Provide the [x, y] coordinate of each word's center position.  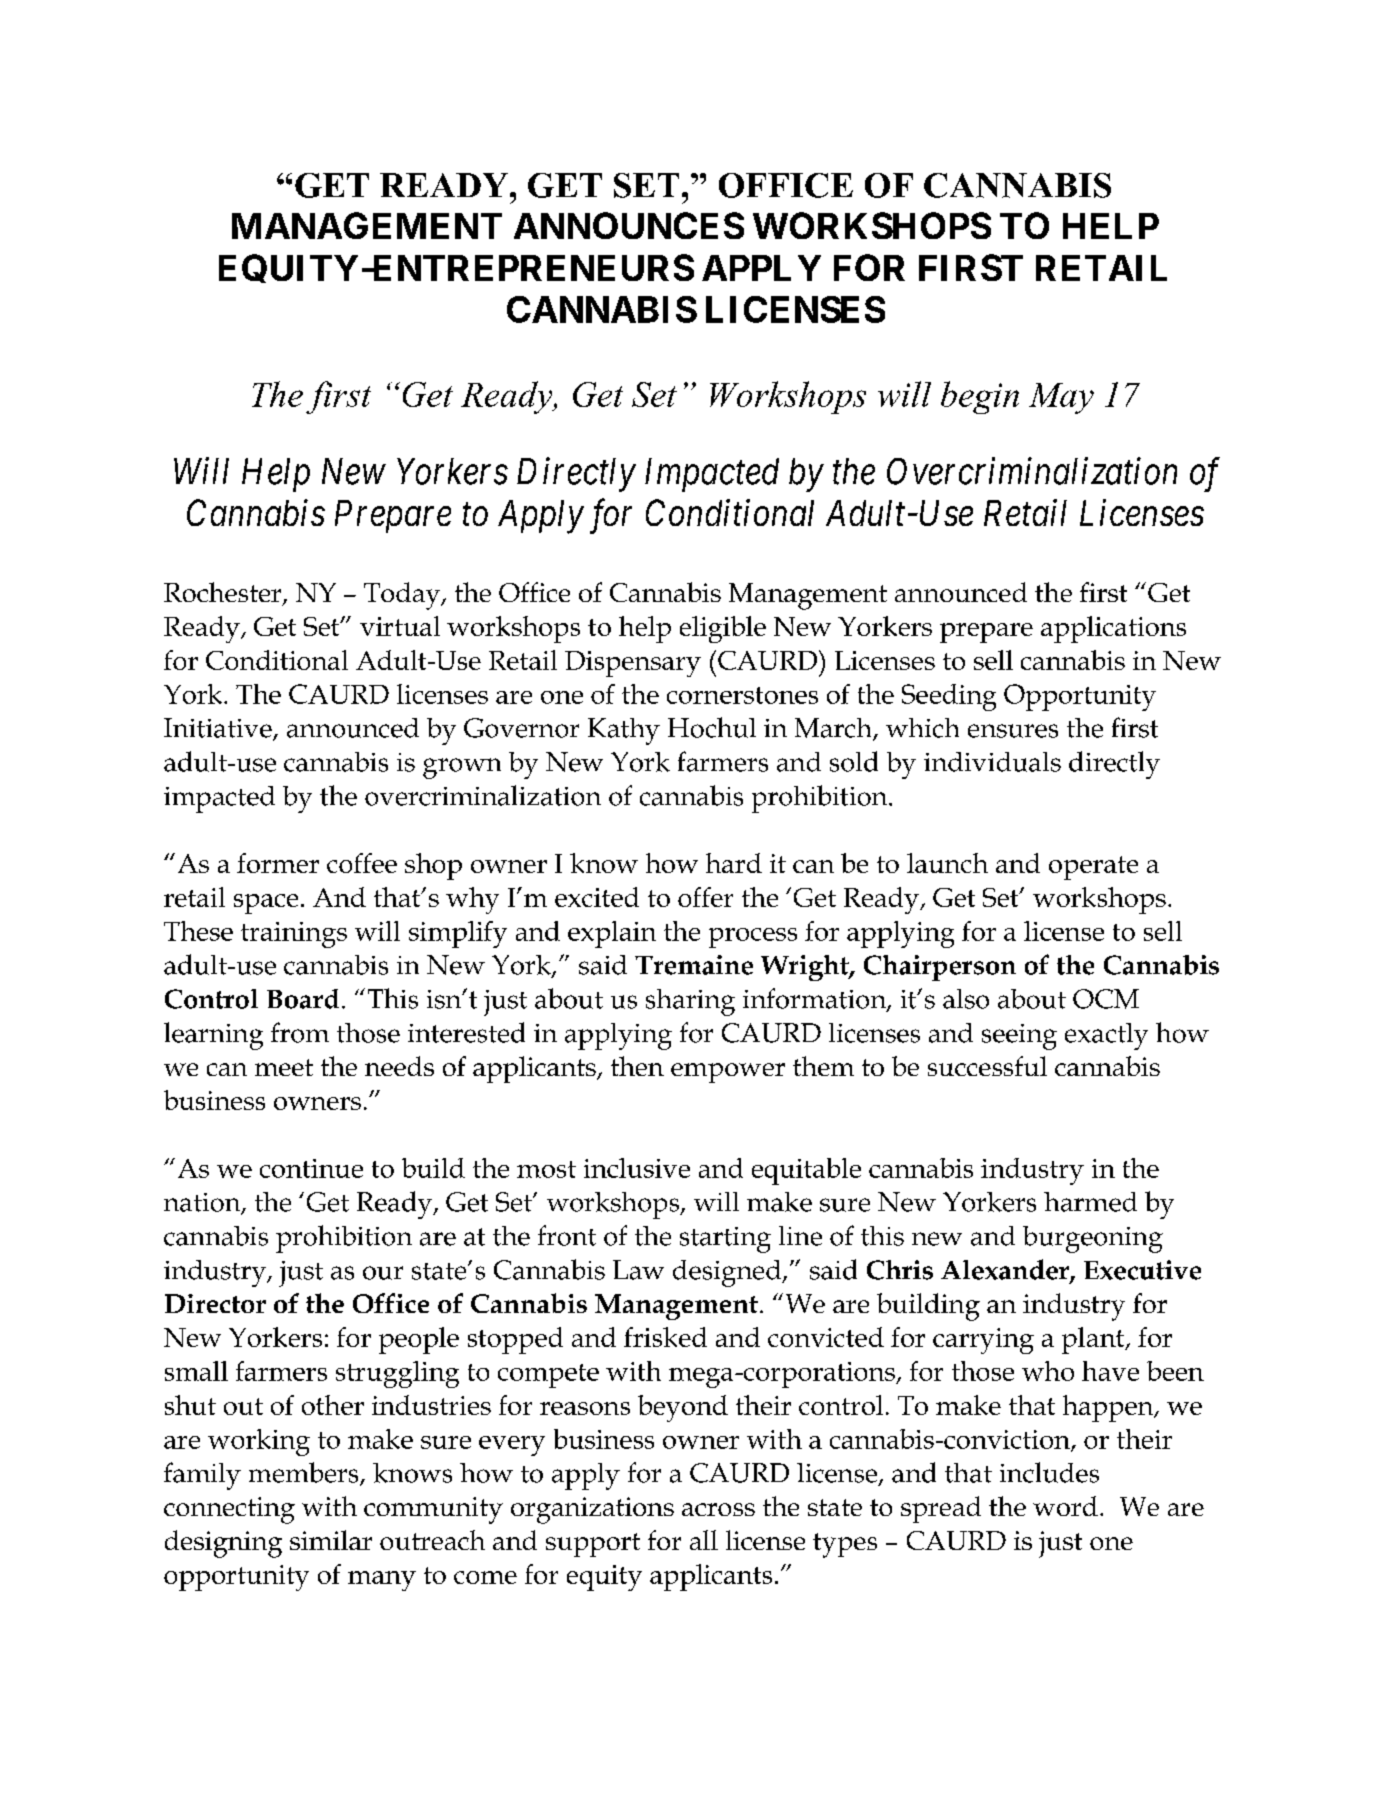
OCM [1106, 999]
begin [980, 397]
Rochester [224, 593]
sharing [690, 1002]
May [1061, 398]
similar [331, 1540]
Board [303, 999]
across [718, 1509]
